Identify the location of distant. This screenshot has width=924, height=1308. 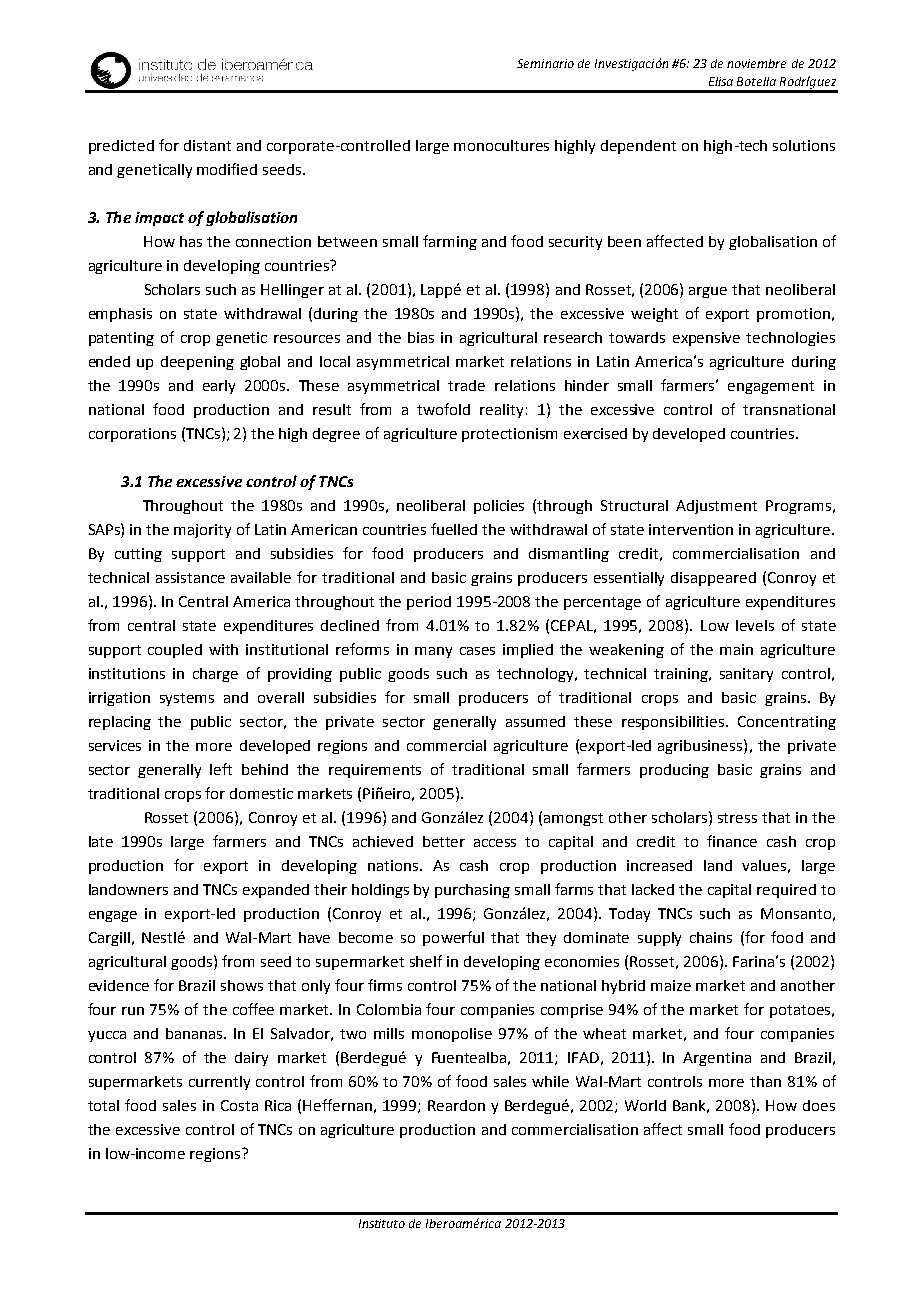
(207, 145).
